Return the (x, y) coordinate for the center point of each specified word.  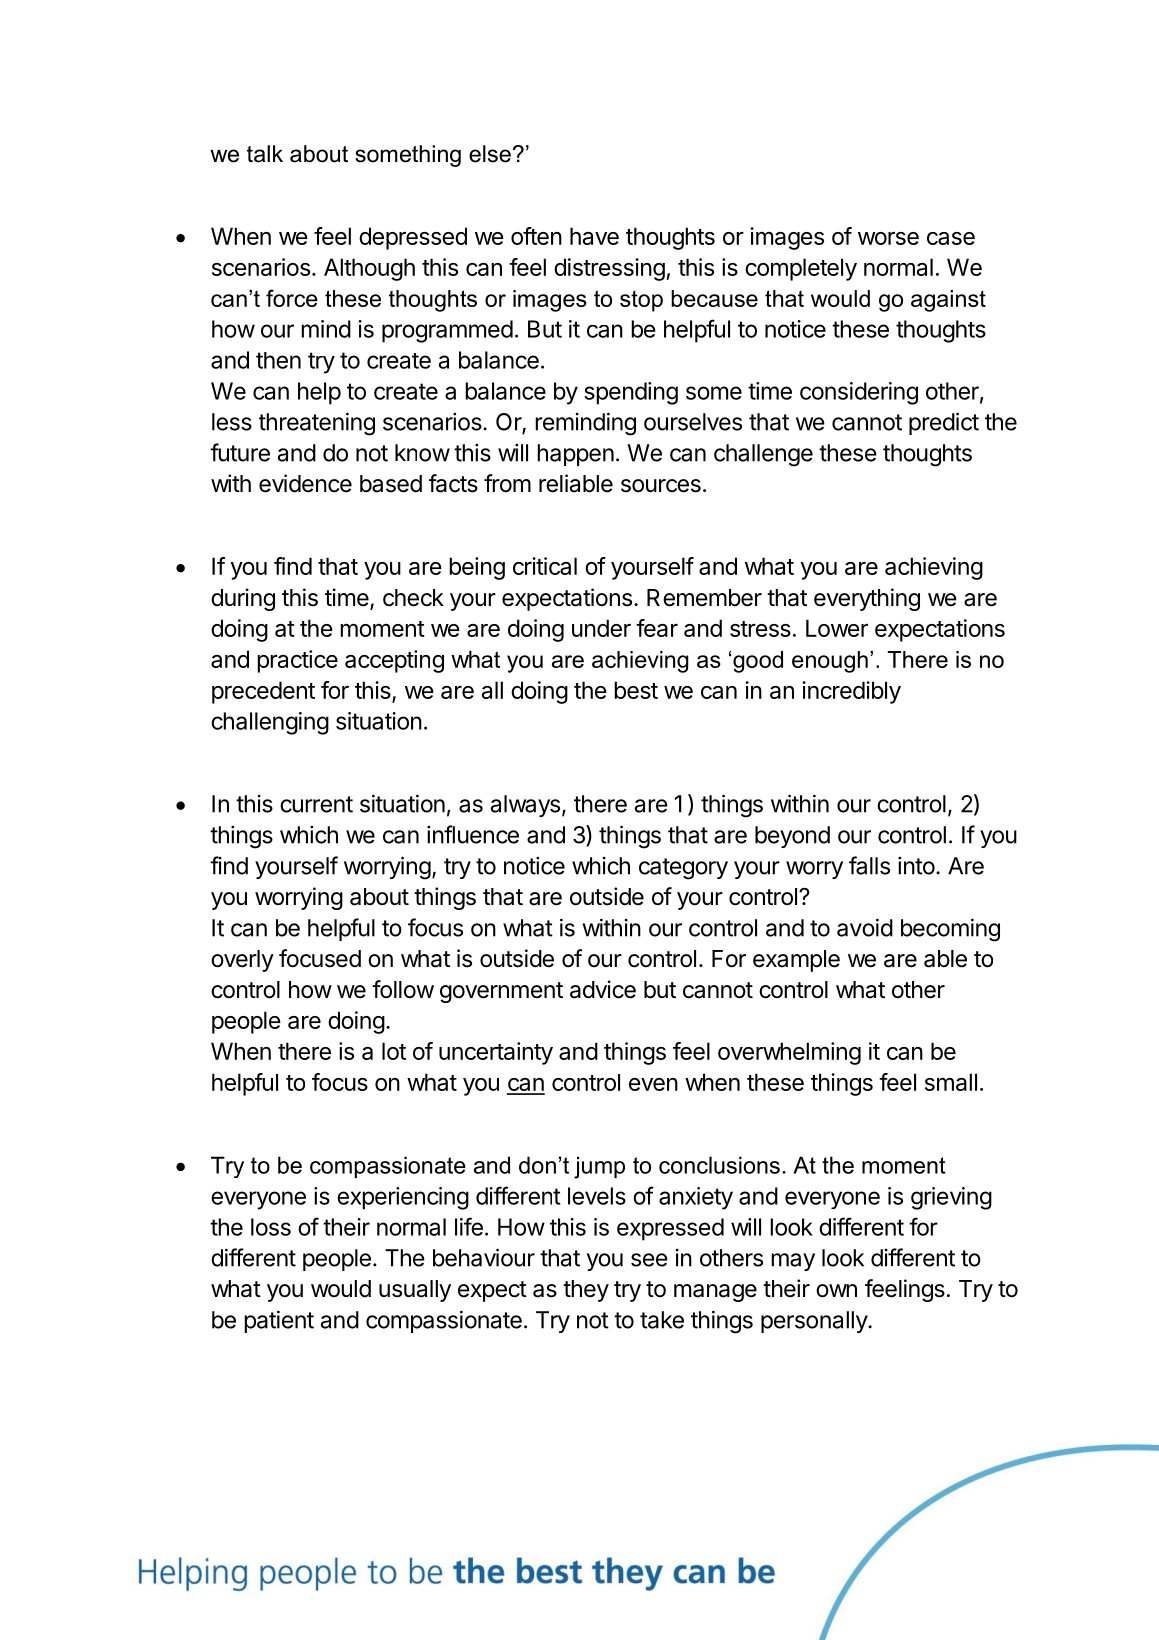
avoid (865, 927)
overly (242, 961)
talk (265, 154)
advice (603, 989)
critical (545, 566)
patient (279, 1321)
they (586, 1291)
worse (888, 238)
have (594, 236)
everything (867, 599)
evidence (305, 483)
